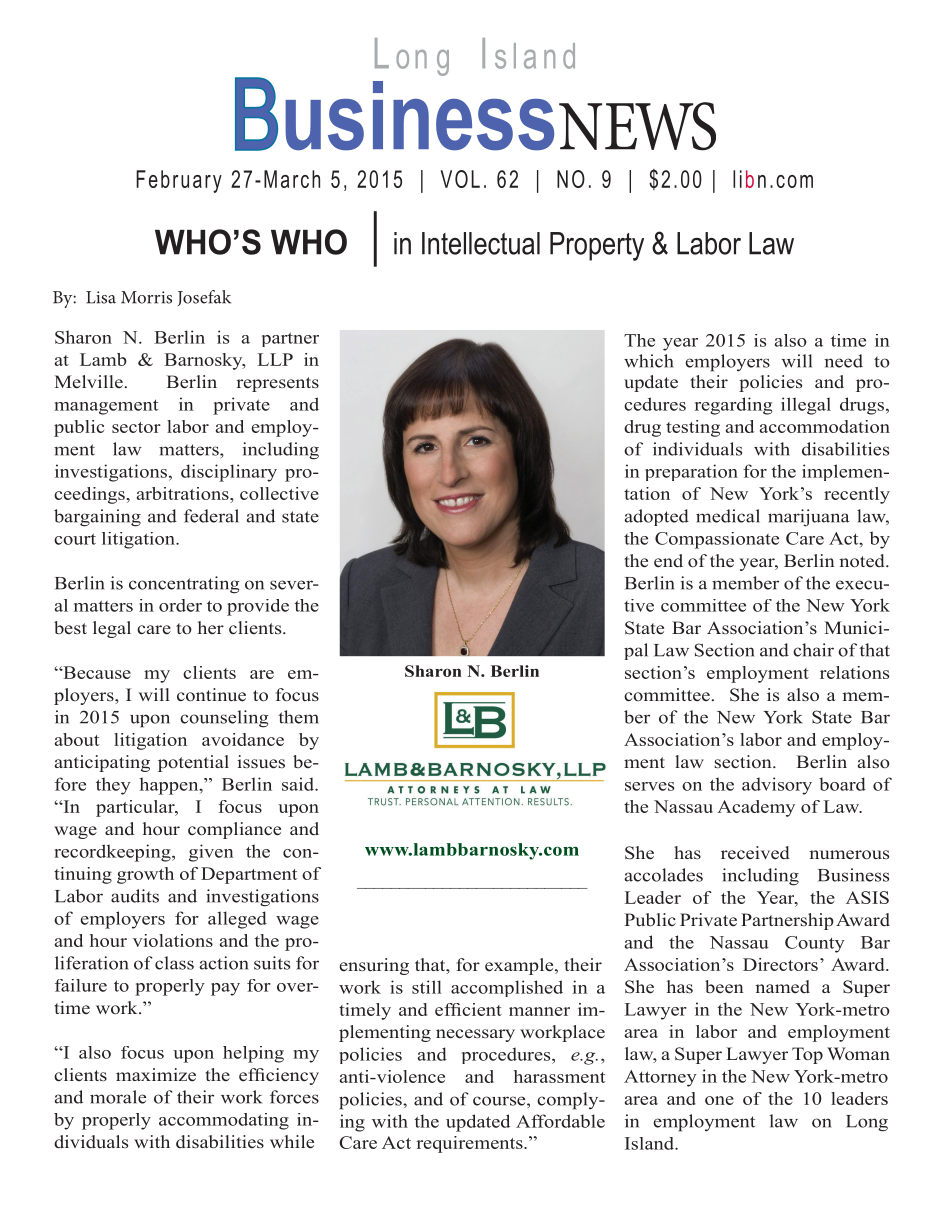 The height and width of the document is (1232, 952). Describe the element at coordinates (597, 246) in the document. I see `Property` at that location.
